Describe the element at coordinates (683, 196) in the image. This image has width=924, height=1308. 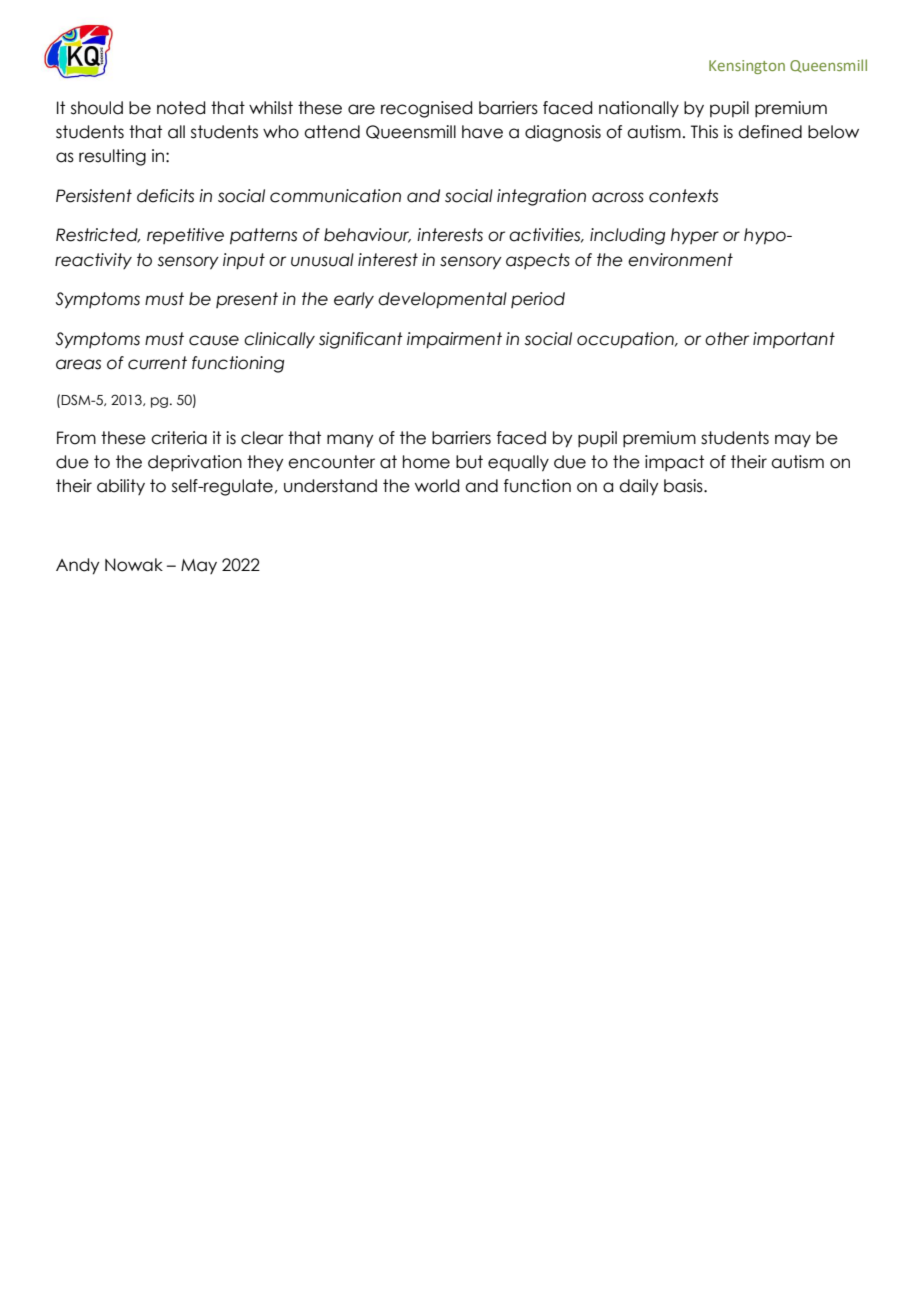
I see `contexts` at that location.
